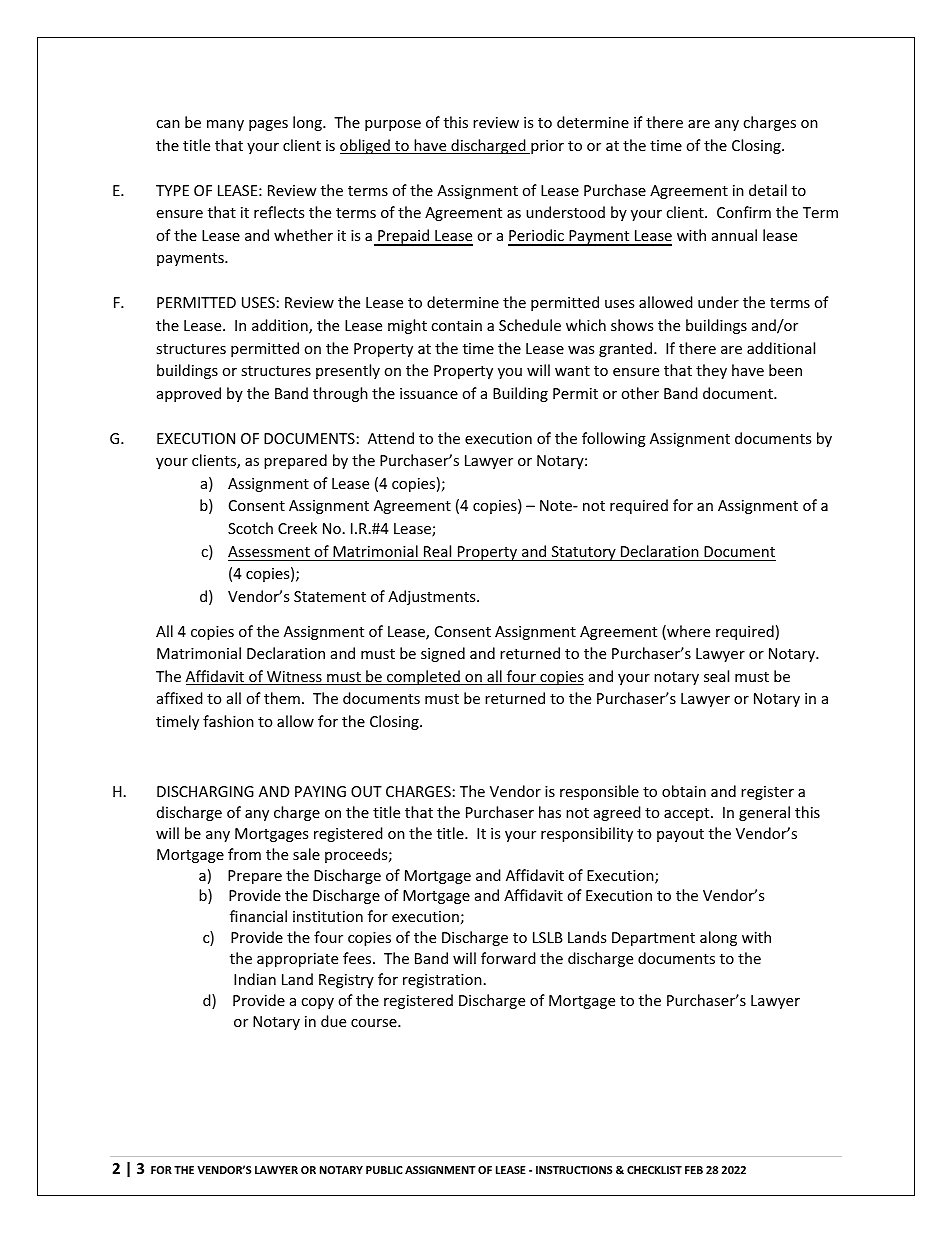 This screenshot has width=952, height=1233. I want to click on INSTRUCTIONS, so click(574, 1170).
